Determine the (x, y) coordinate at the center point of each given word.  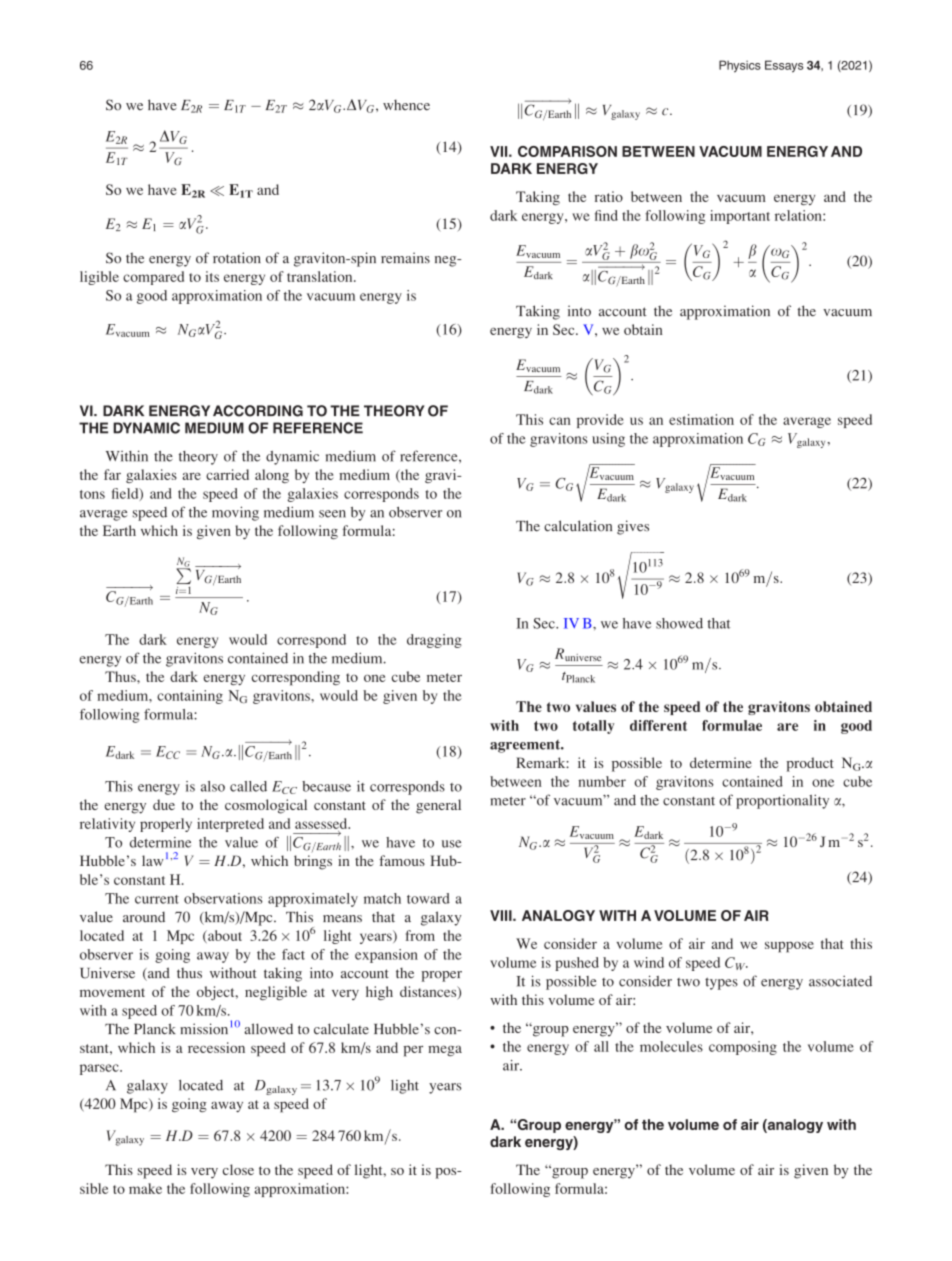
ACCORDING (258, 411)
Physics (740, 66)
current (157, 899)
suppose (789, 947)
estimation (701, 419)
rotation (237, 258)
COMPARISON (567, 151)
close (238, 1169)
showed (679, 623)
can (560, 421)
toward (428, 898)
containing (190, 697)
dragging (434, 641)
